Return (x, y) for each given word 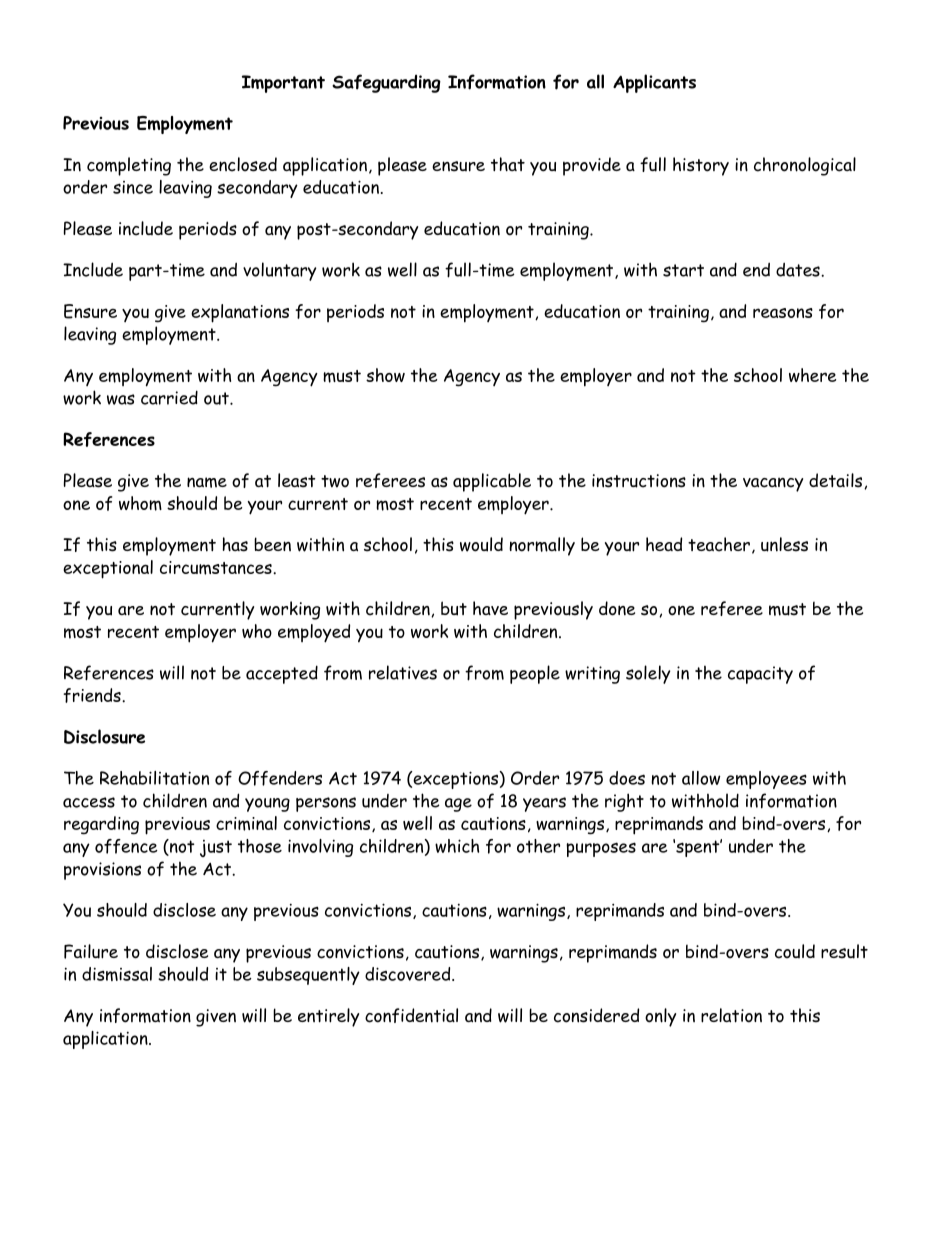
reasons (783, 313)
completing (129, 166)
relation (731, 1015)
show (385, 375)
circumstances (217, 568)
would (481, 544)
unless (784, 544)
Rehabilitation (154, 778)
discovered (409, 974)
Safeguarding (386, 83)
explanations (240, 313)
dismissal (117, 974)
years (544, 804)
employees (766, 780)
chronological (805, 166)
